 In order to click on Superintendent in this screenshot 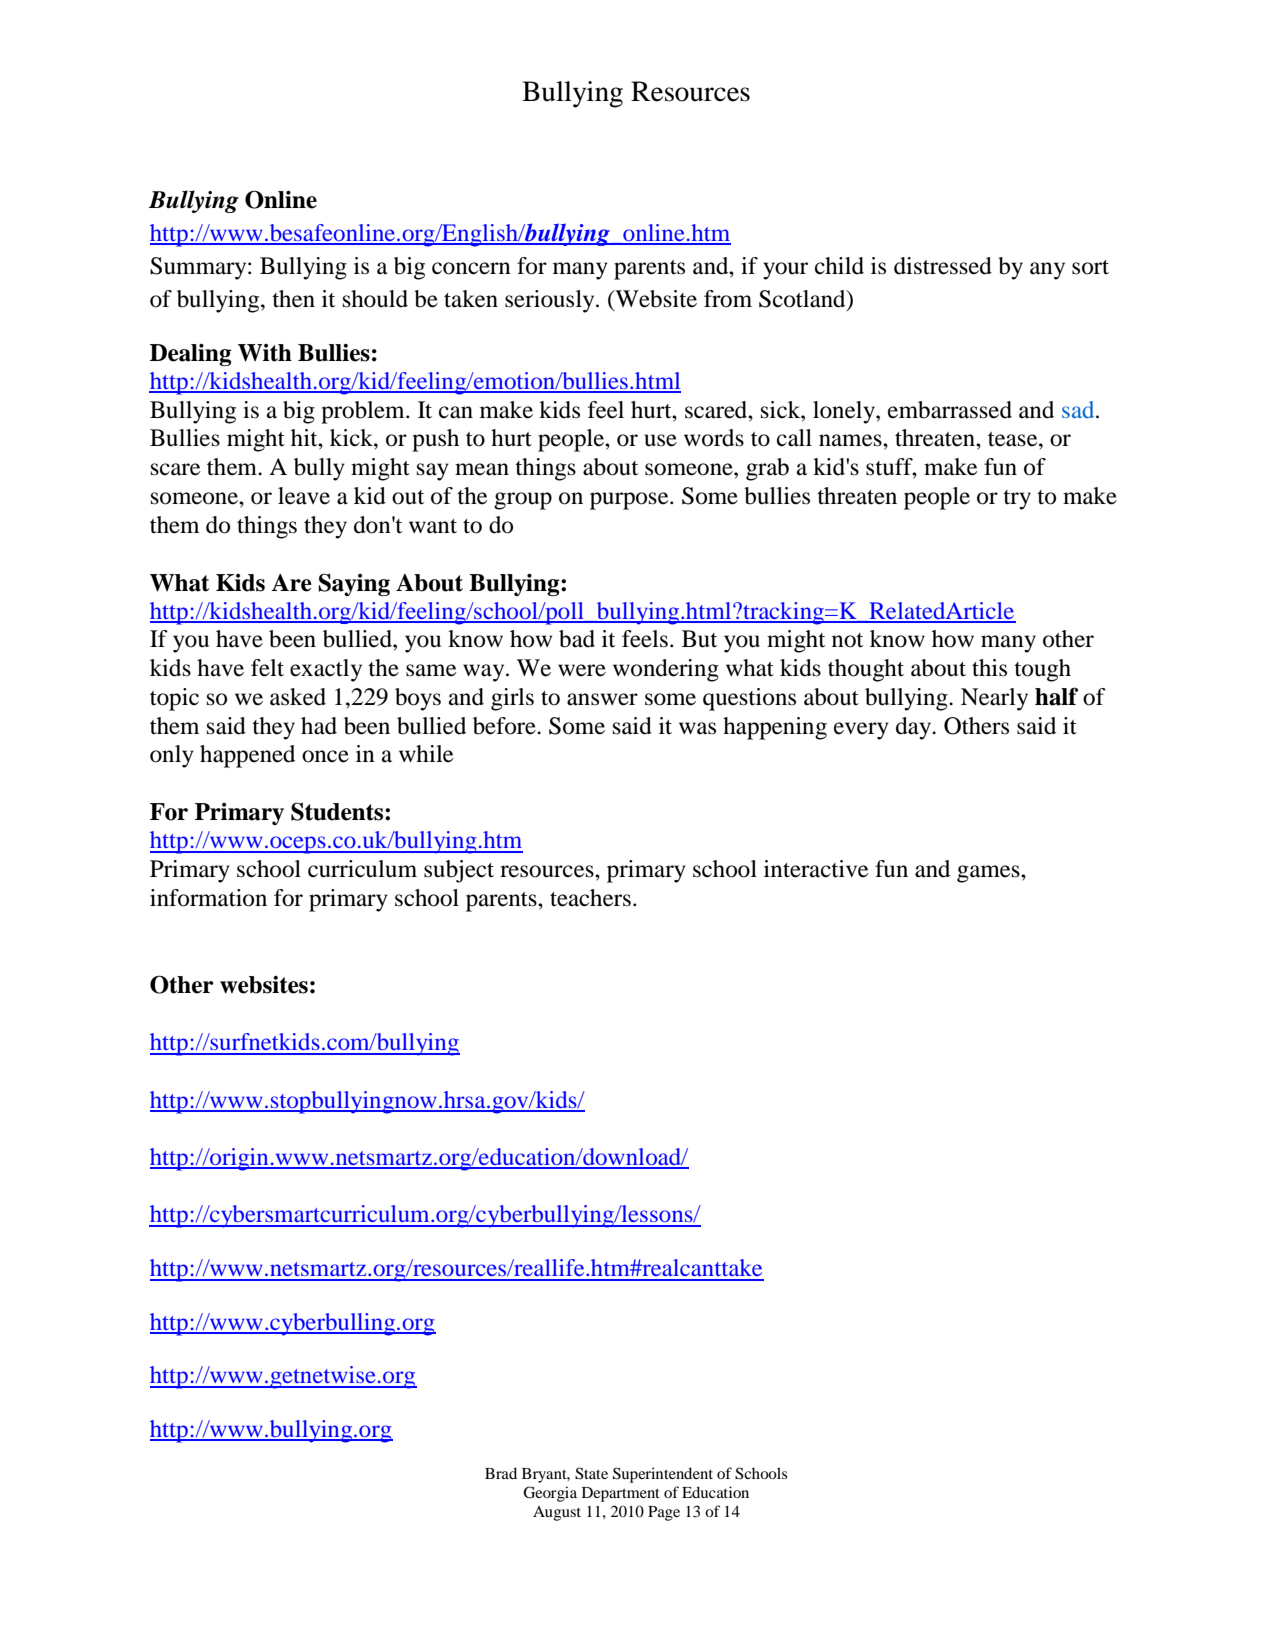, I will do `click(663, 1475)`.
